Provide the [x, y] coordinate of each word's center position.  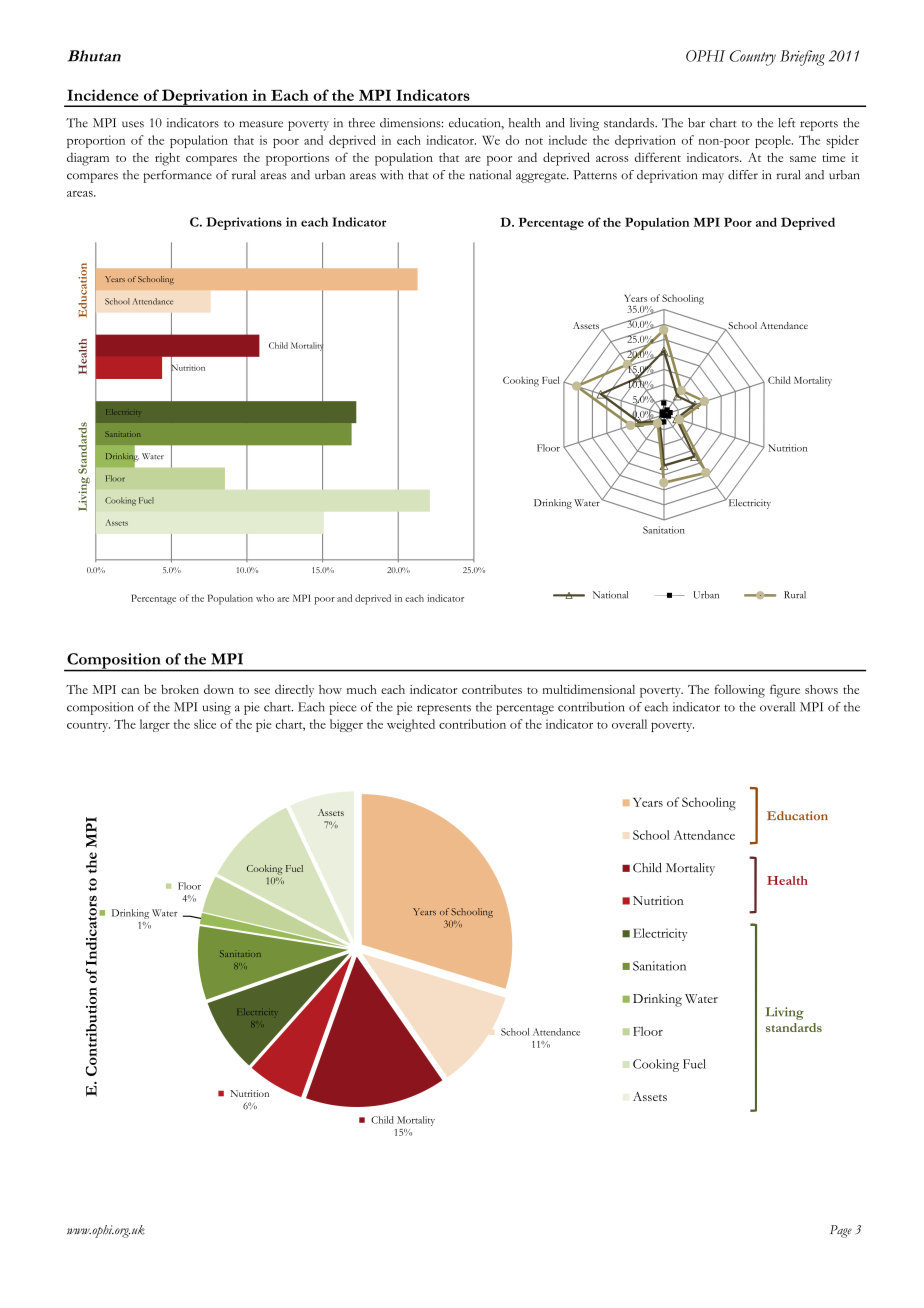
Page [841, 1231]
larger [155, 725]
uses [133, 124]
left [786, 123]
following [740, 691]
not [534, 141]
